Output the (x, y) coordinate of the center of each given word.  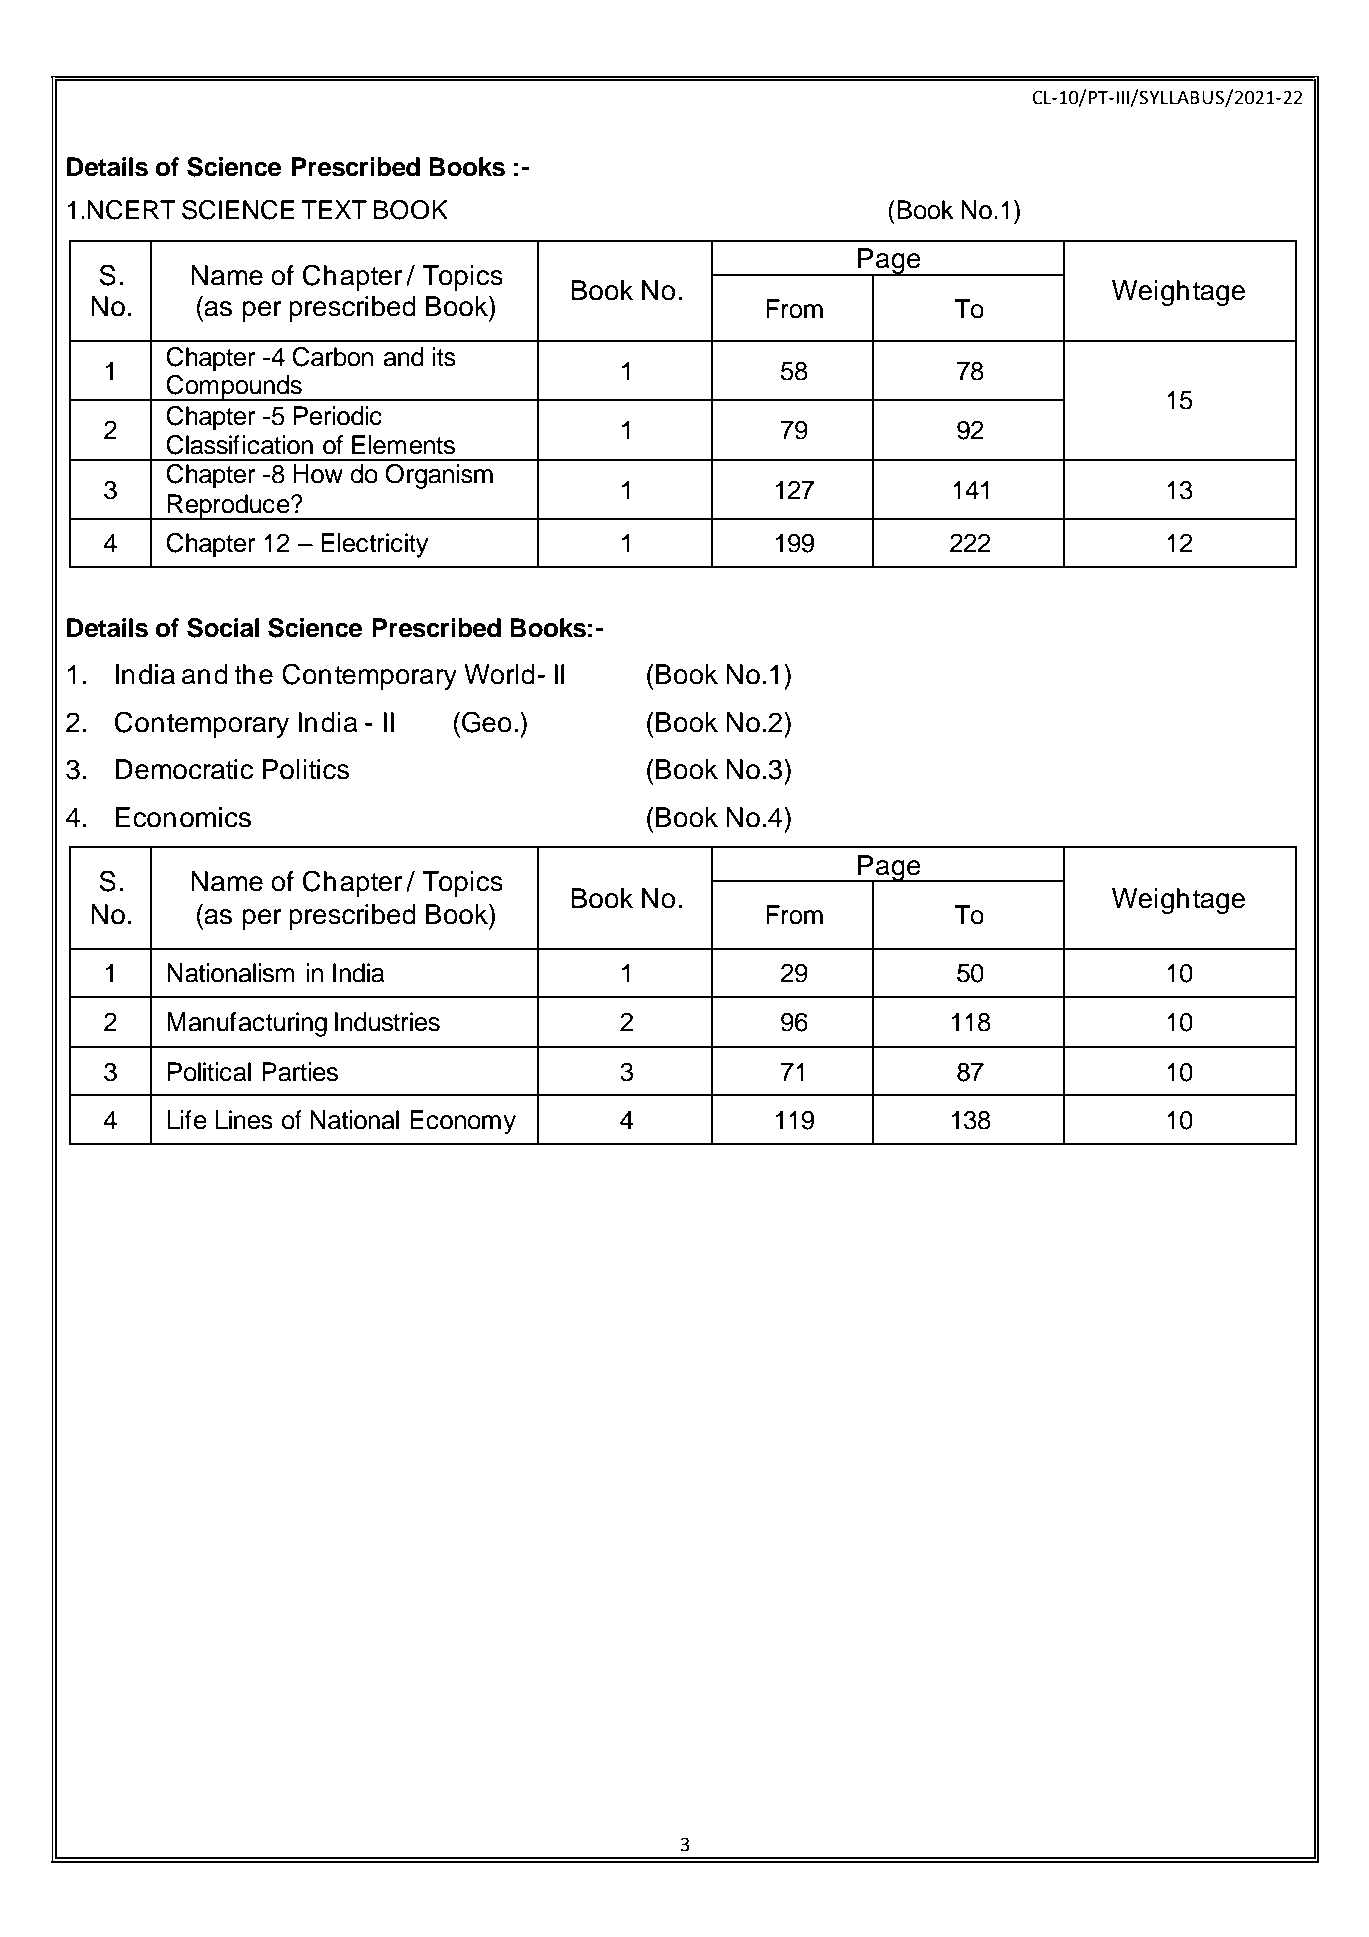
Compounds (234, 388)
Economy (463, 1122)
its (444, 357)
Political (209, 1072)
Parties (300, 1072)
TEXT (334, 209)
